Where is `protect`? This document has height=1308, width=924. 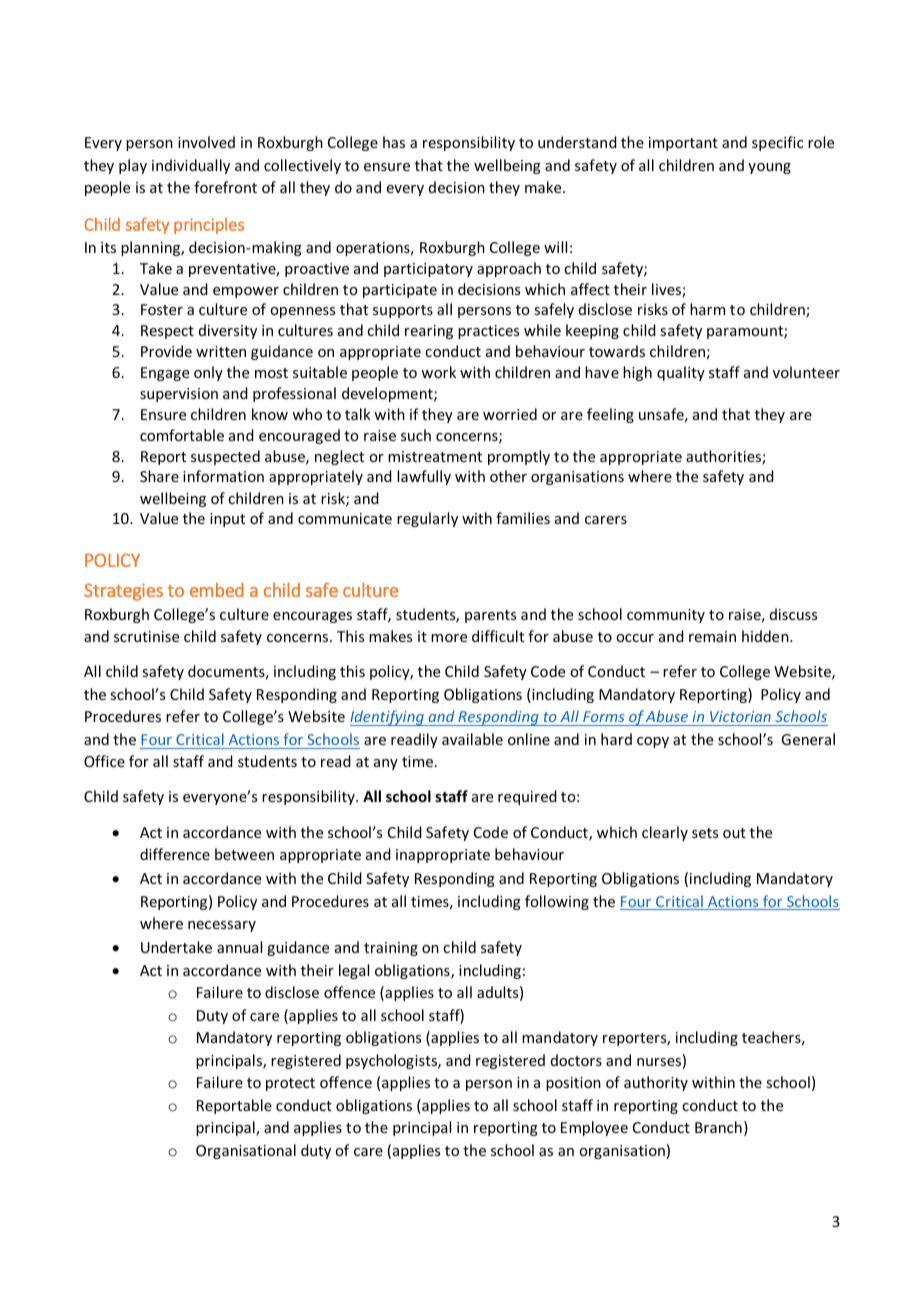
protect is located at coordinates (290, 1084).
